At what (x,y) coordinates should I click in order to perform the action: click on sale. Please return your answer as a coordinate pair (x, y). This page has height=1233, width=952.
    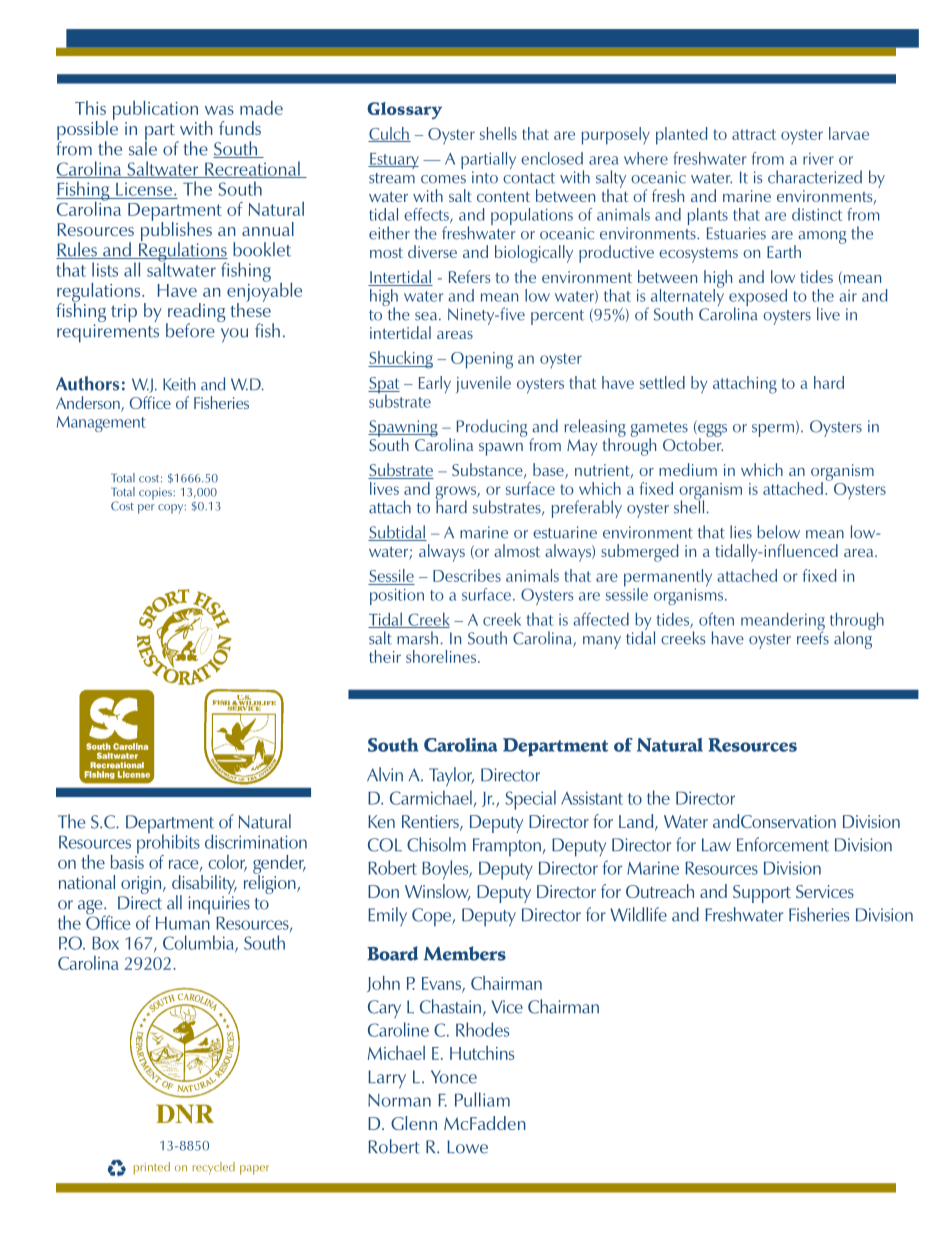
    Looking at the image, I should click on (143, 147).
